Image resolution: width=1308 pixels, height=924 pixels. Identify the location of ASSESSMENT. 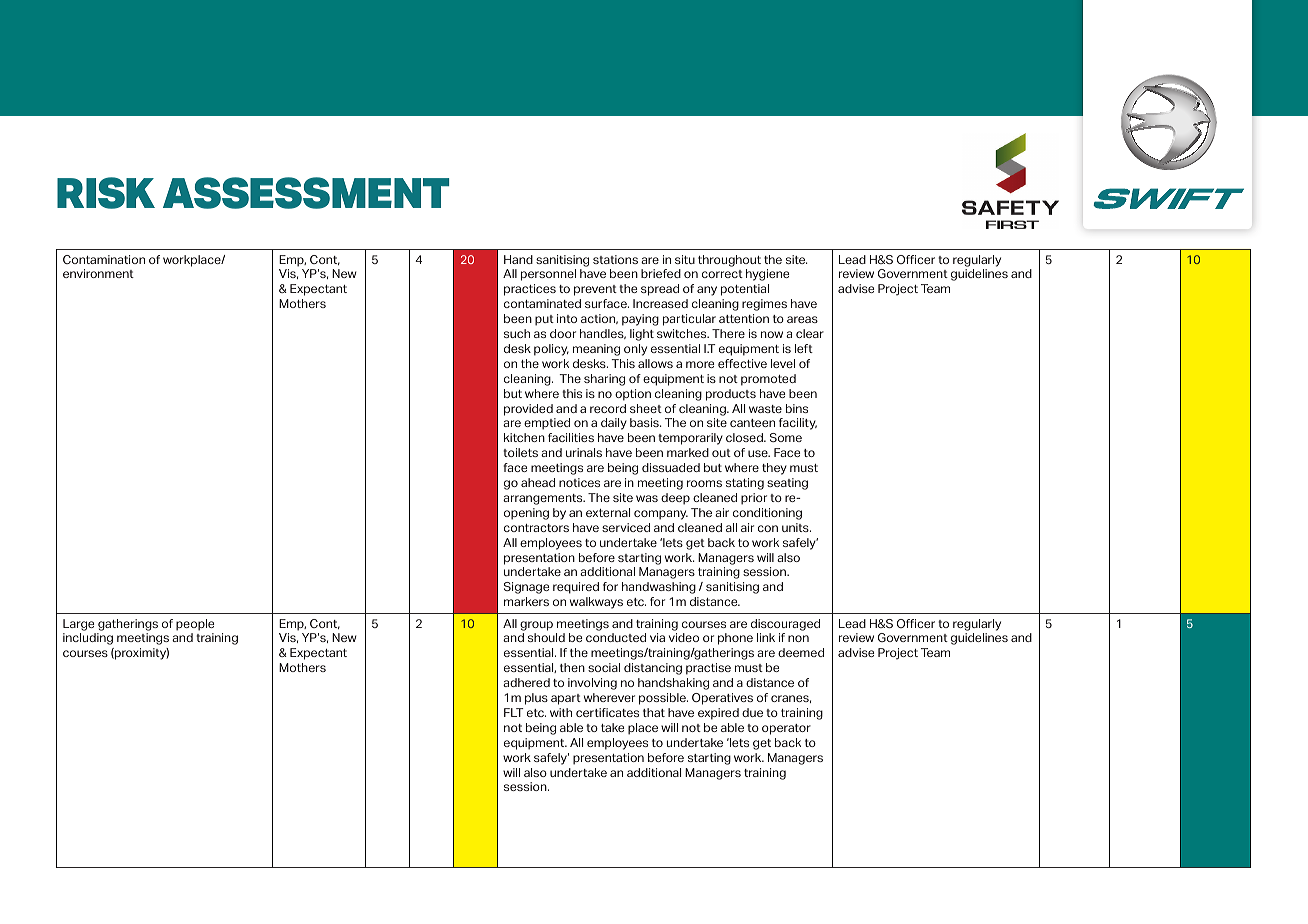
(306, 193).
